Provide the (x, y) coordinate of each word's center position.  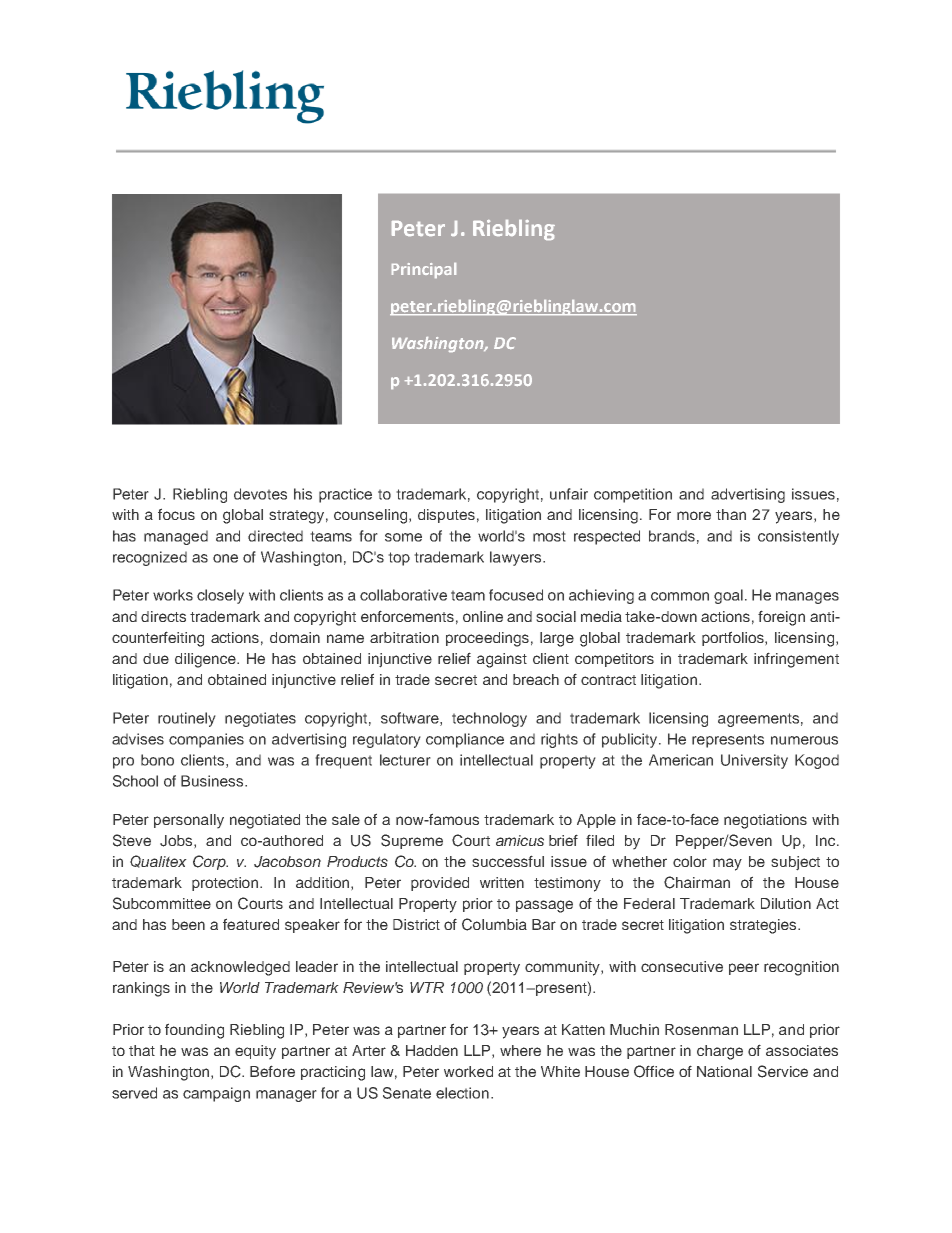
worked (468, 1071)
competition (633, 495)
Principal (424, 270)
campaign (216, 1094)
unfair (569, 494)
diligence (206, 660)
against (502, 660)
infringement (796, 660)
